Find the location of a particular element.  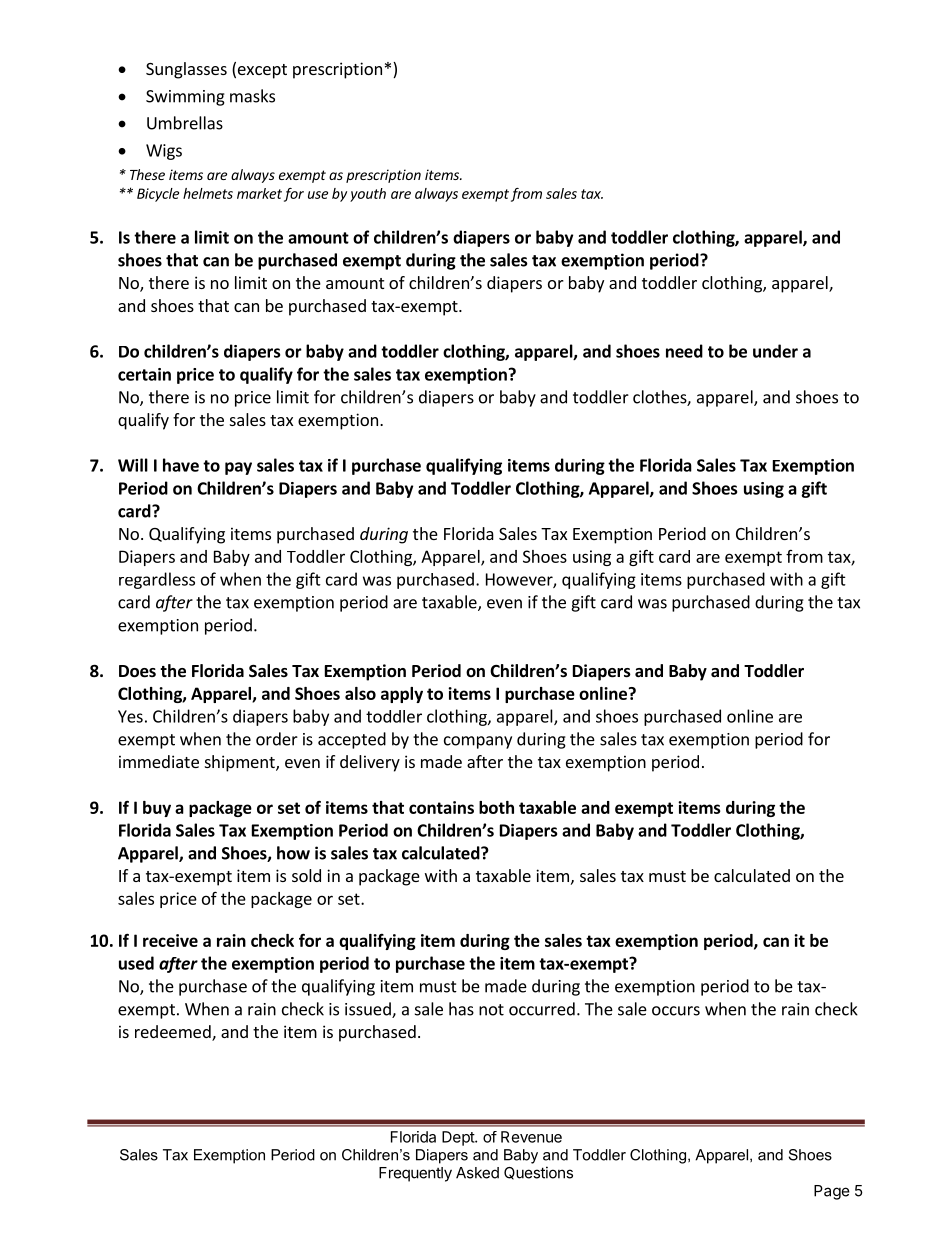

need is located at coordinates (684, 351).
